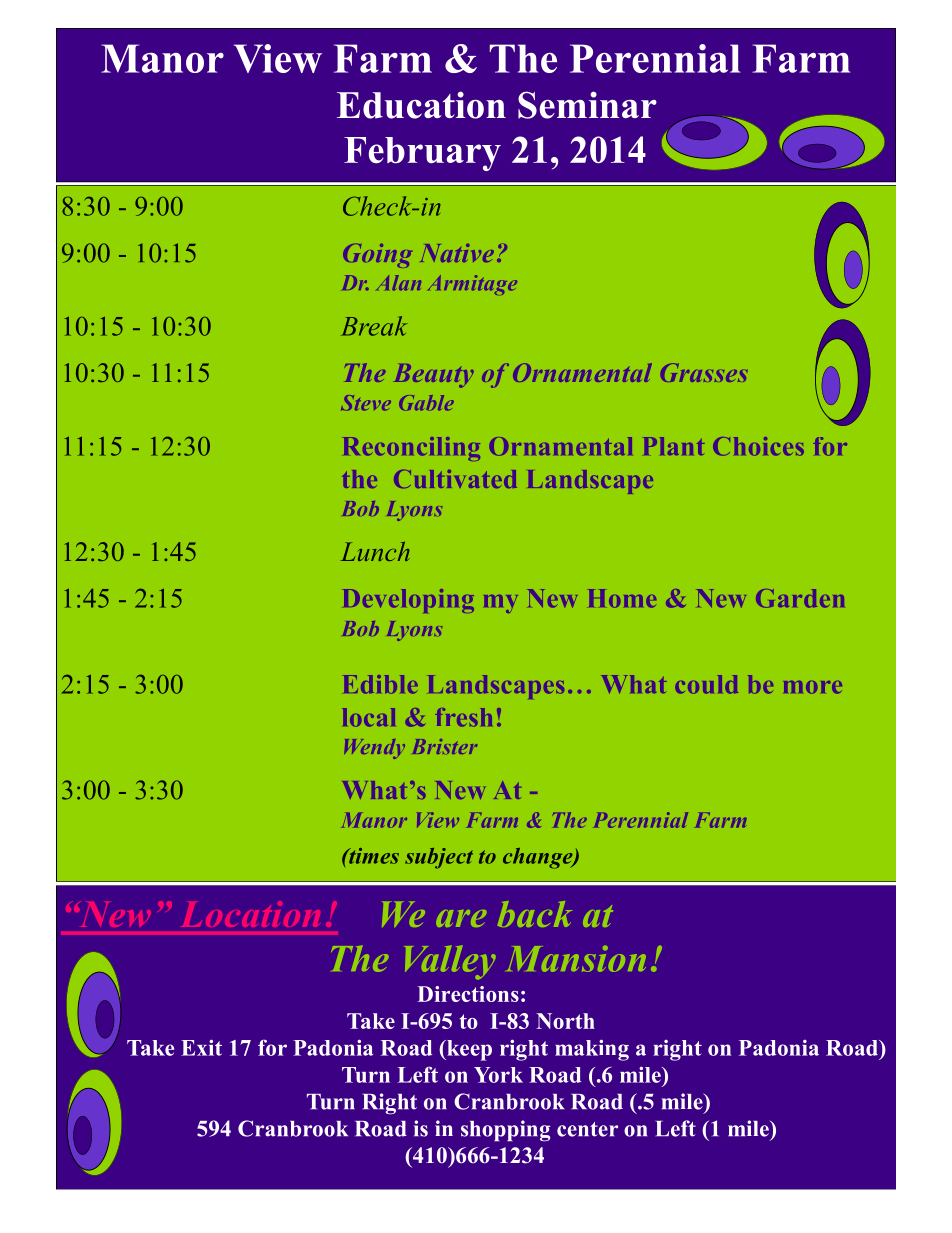 The width and height of the screenshot is (952, 1233). Describe the element at coordinates (587, 105) in the screenshot. I see `Seminar` at that location.
